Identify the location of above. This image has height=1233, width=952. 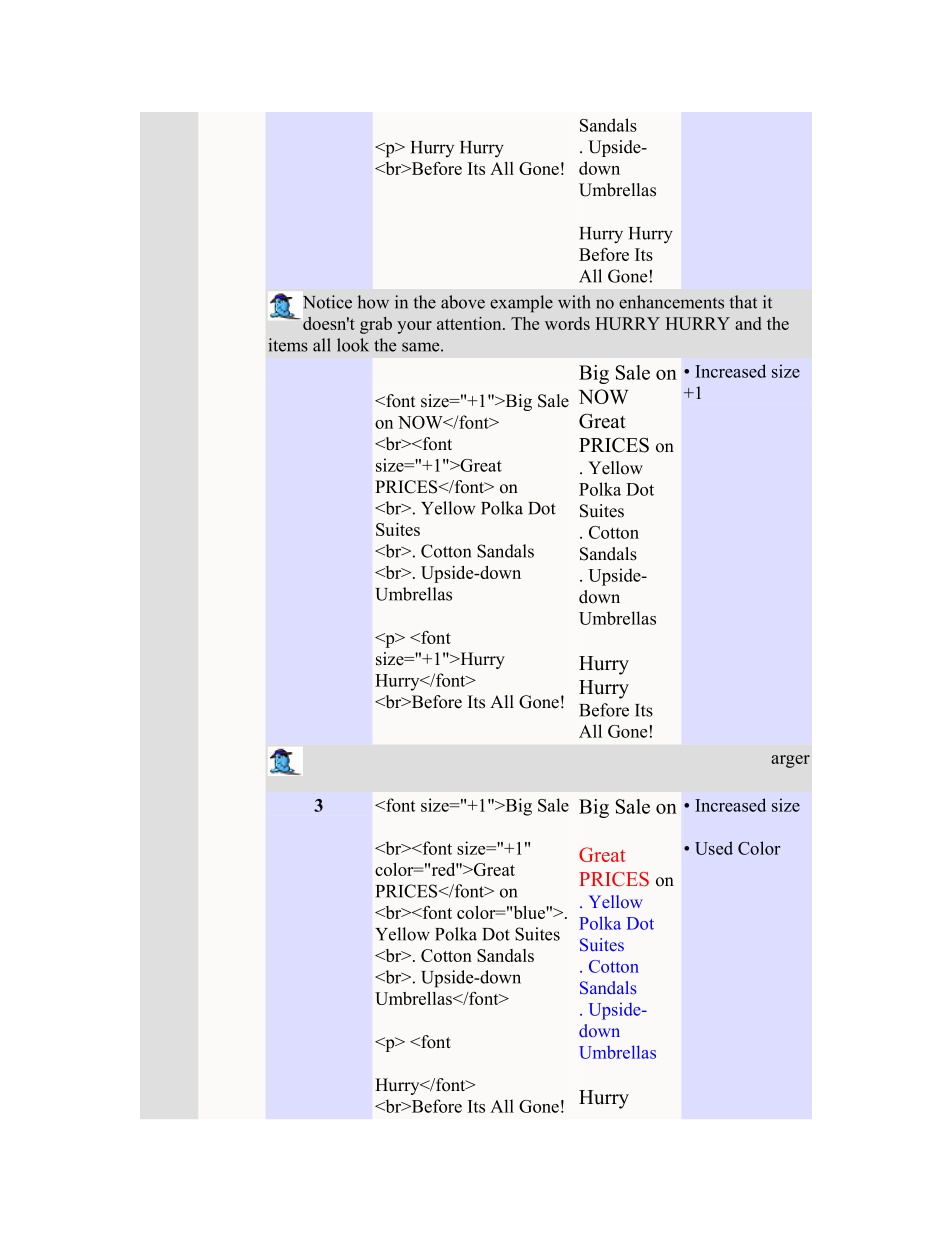
(463, 302).
